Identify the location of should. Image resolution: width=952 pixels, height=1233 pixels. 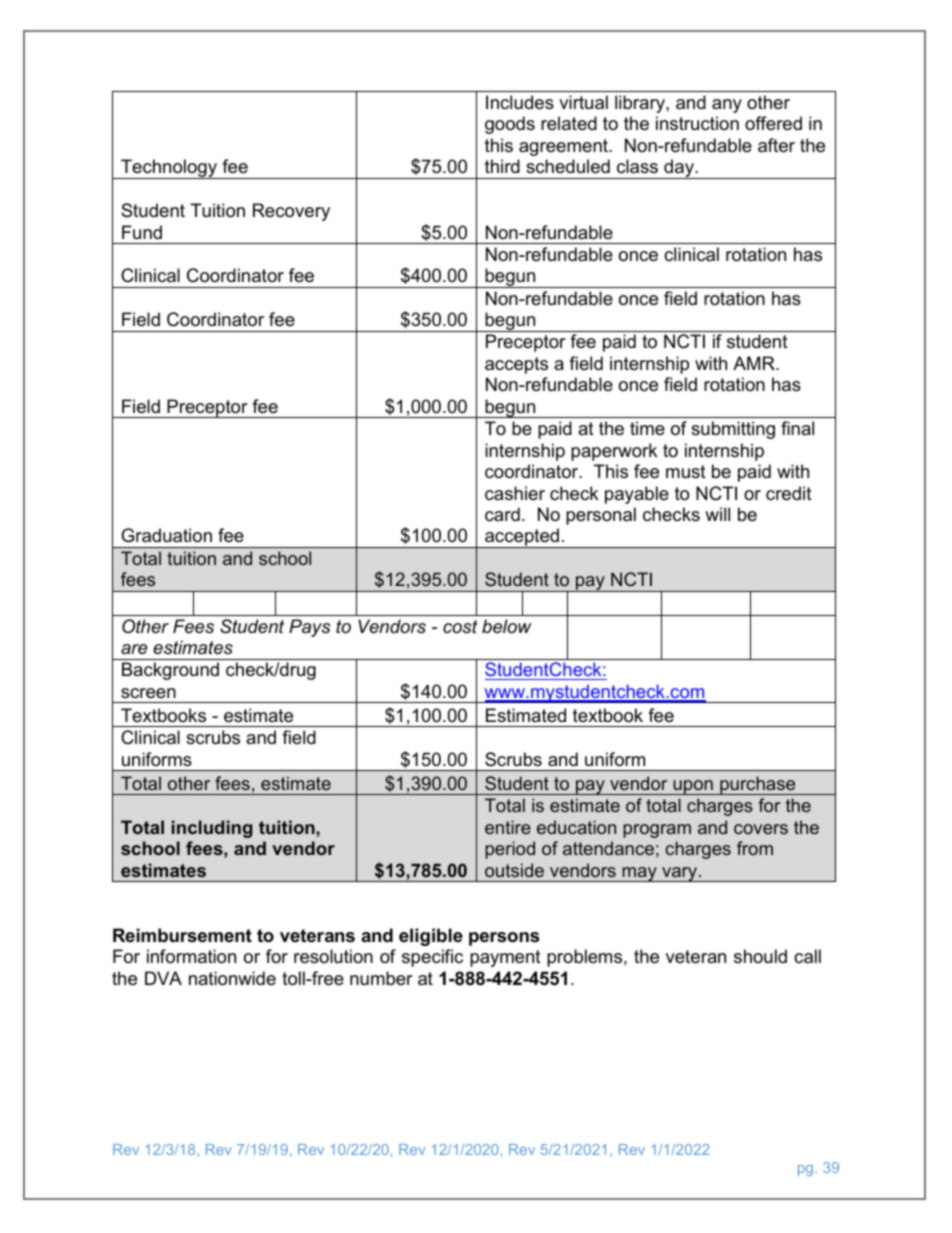
(760, 956).
